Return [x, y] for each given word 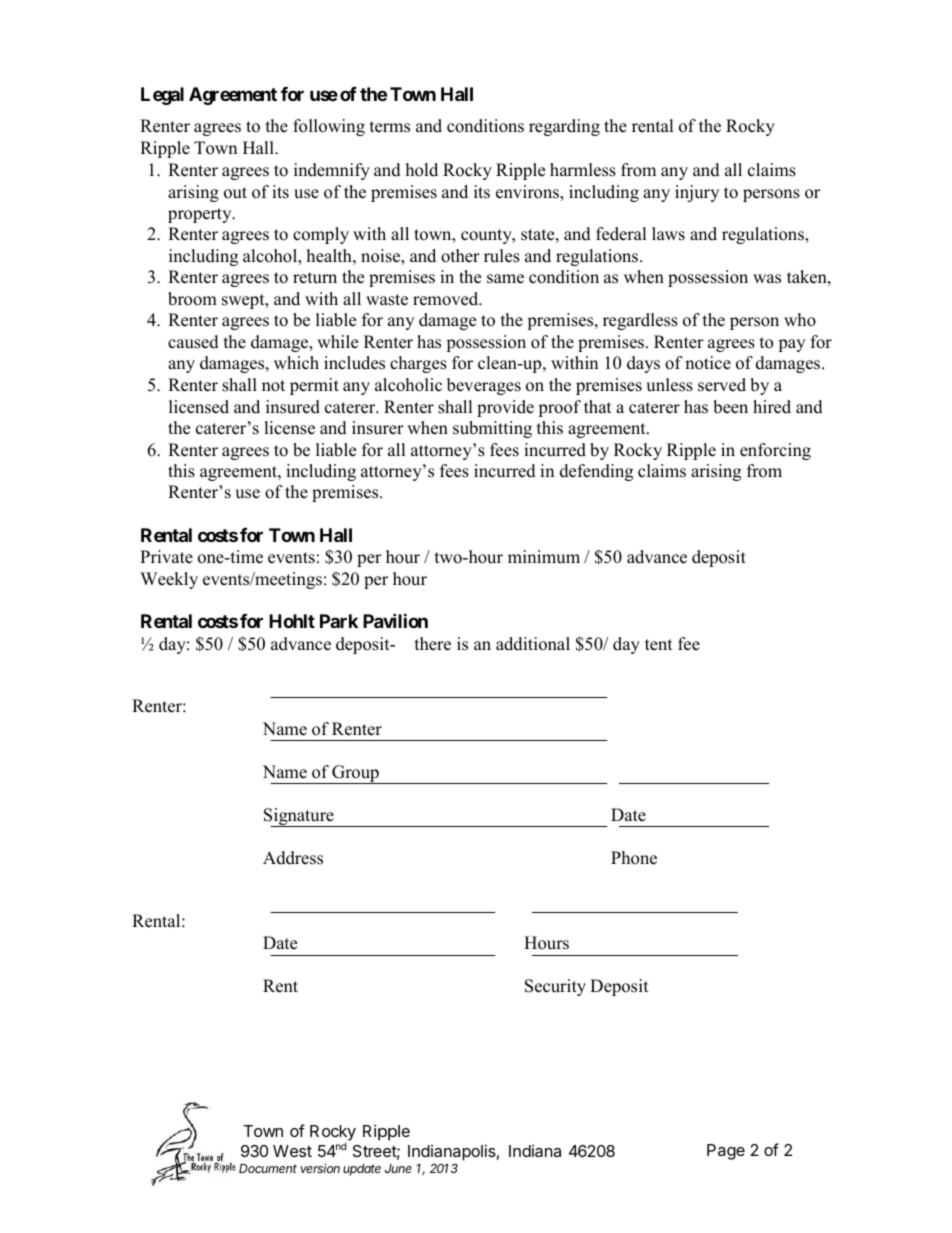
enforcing [775, 451]
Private [166, 557]
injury [697, 193]
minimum [544, 557]
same [505, 279]
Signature [300, 817]
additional [533, 644]
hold [422, 170]
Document [268, 1168]
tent [659, 645]
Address [293, 858]
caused [193, 342]
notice [708, 363]
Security [555, 987]
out [235, 193]
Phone [634, 858]
